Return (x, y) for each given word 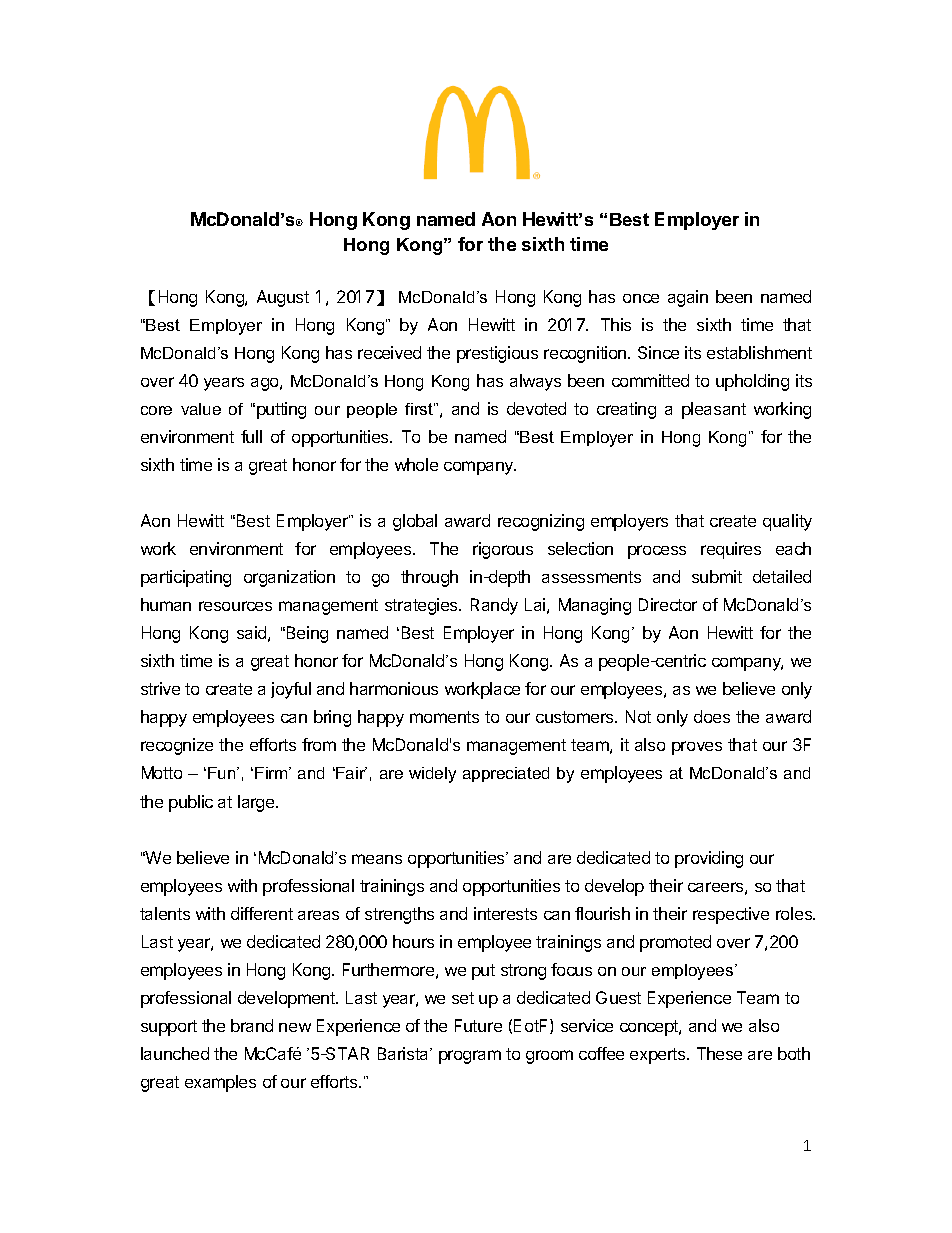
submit (717, 576)
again (688, 298)
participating (186, 578)
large (257, 803)
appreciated (506, 774)
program (470, 1057)
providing (709, 859)
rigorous (503, 550)
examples (220, 1083)
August (283, 298)
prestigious (497, 354)
